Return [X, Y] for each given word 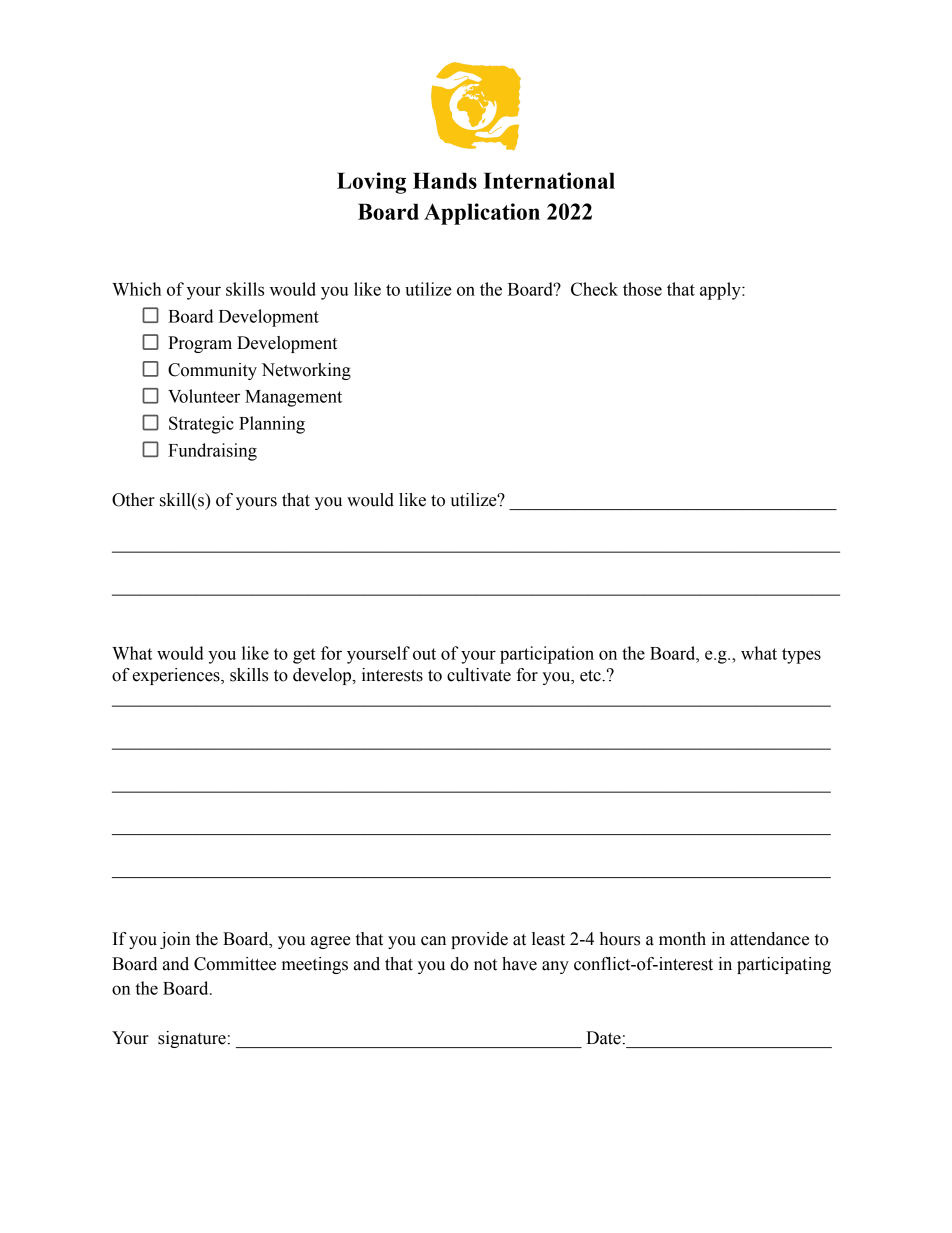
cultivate [479, 675]
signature [192, 1039]
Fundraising [212, 452]
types [801, 656]
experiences [177, 676]
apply [721, 291]
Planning [272, 425]
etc [591, 676]
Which [136, 289]
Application [482, 214]
